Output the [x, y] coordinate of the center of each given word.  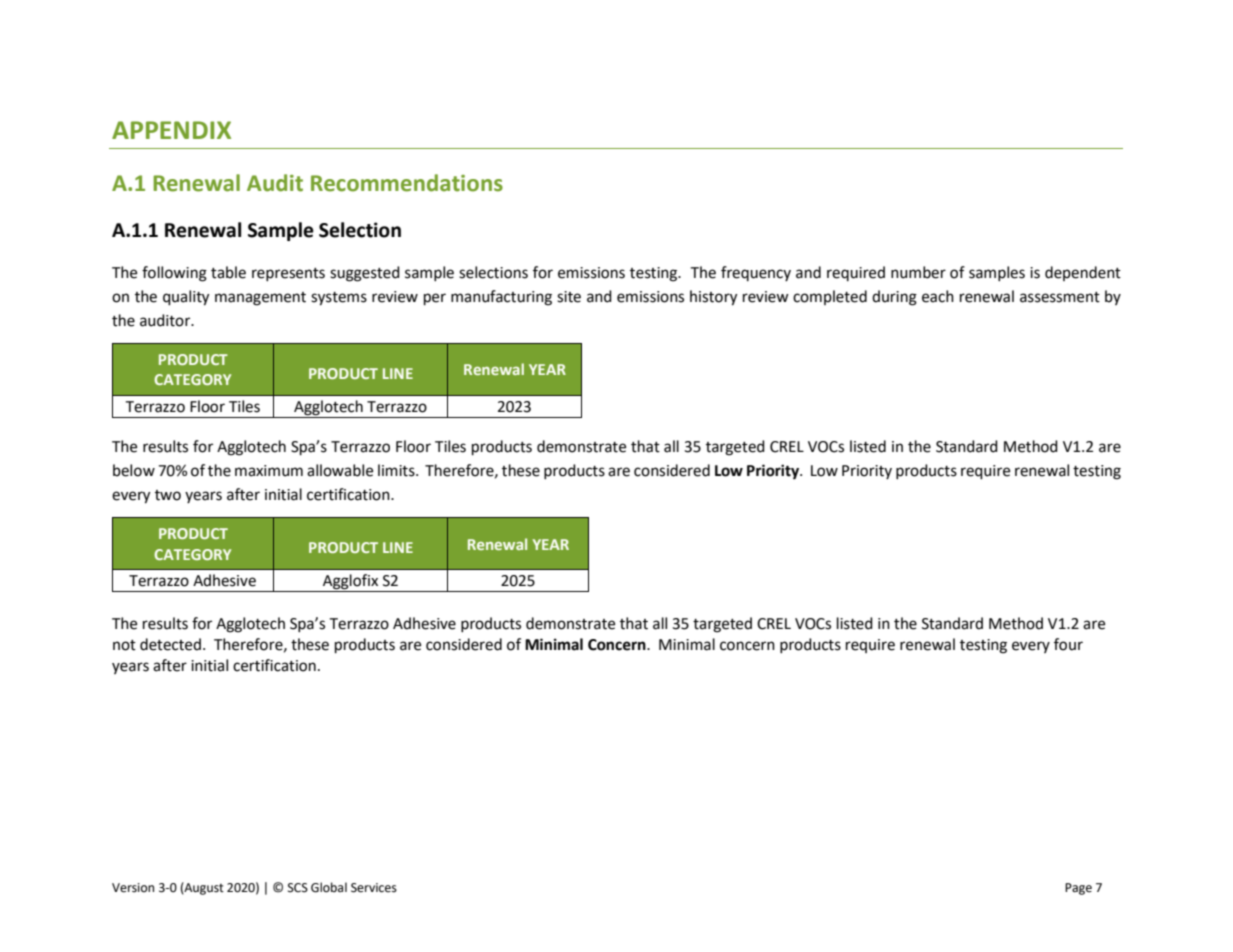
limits [397, 470]
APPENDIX [171, 130]
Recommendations [407, 183]
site [569, 297]
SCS [298, 888]
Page [1078, 889]
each [938, 296]
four [1068, 644]
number [918, 272]
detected [170, 644]
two [168, 495]
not [124, 645]
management [260, 299]
